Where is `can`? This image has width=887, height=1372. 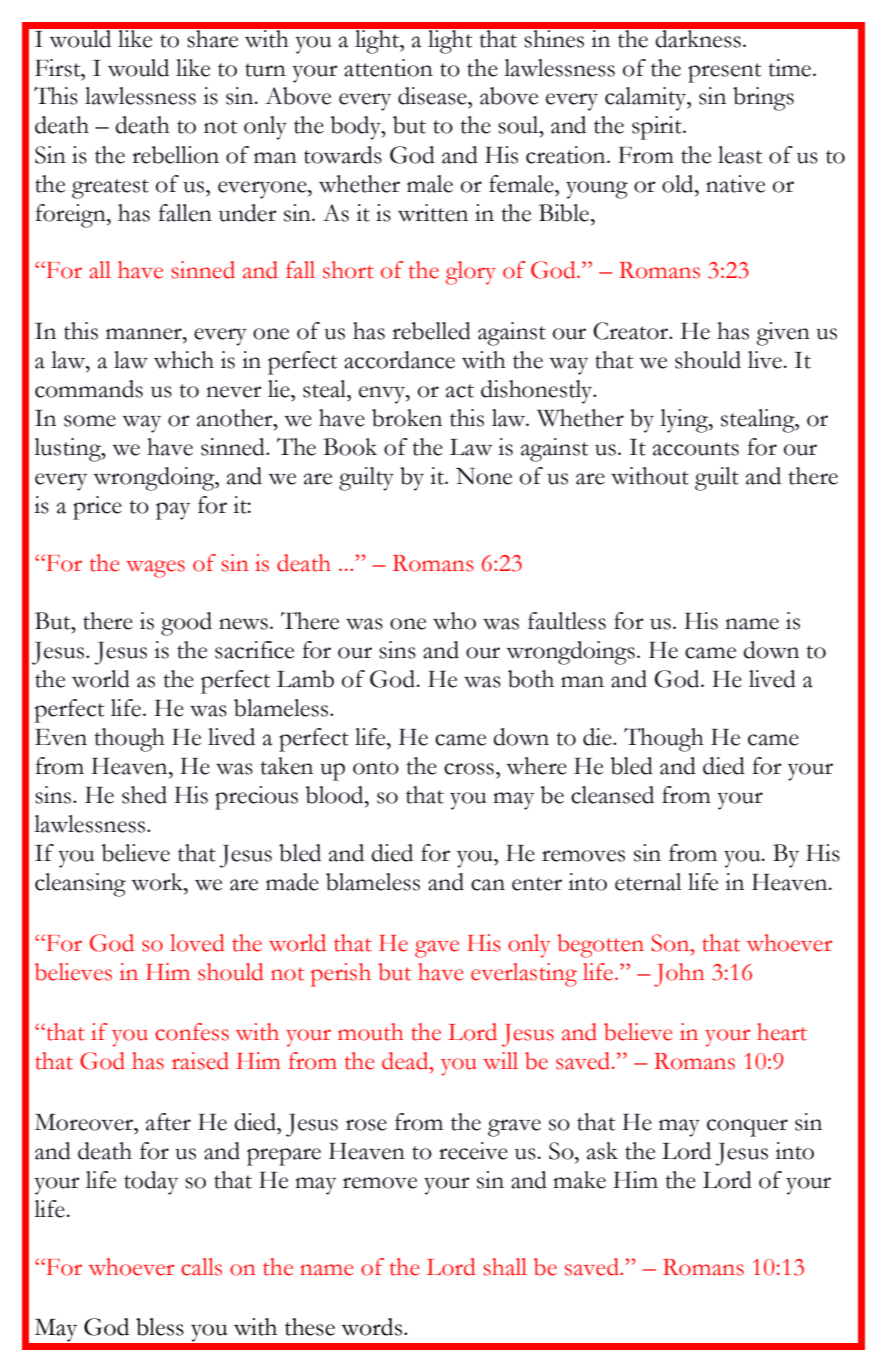 can is located at coordinates (488, 885).
